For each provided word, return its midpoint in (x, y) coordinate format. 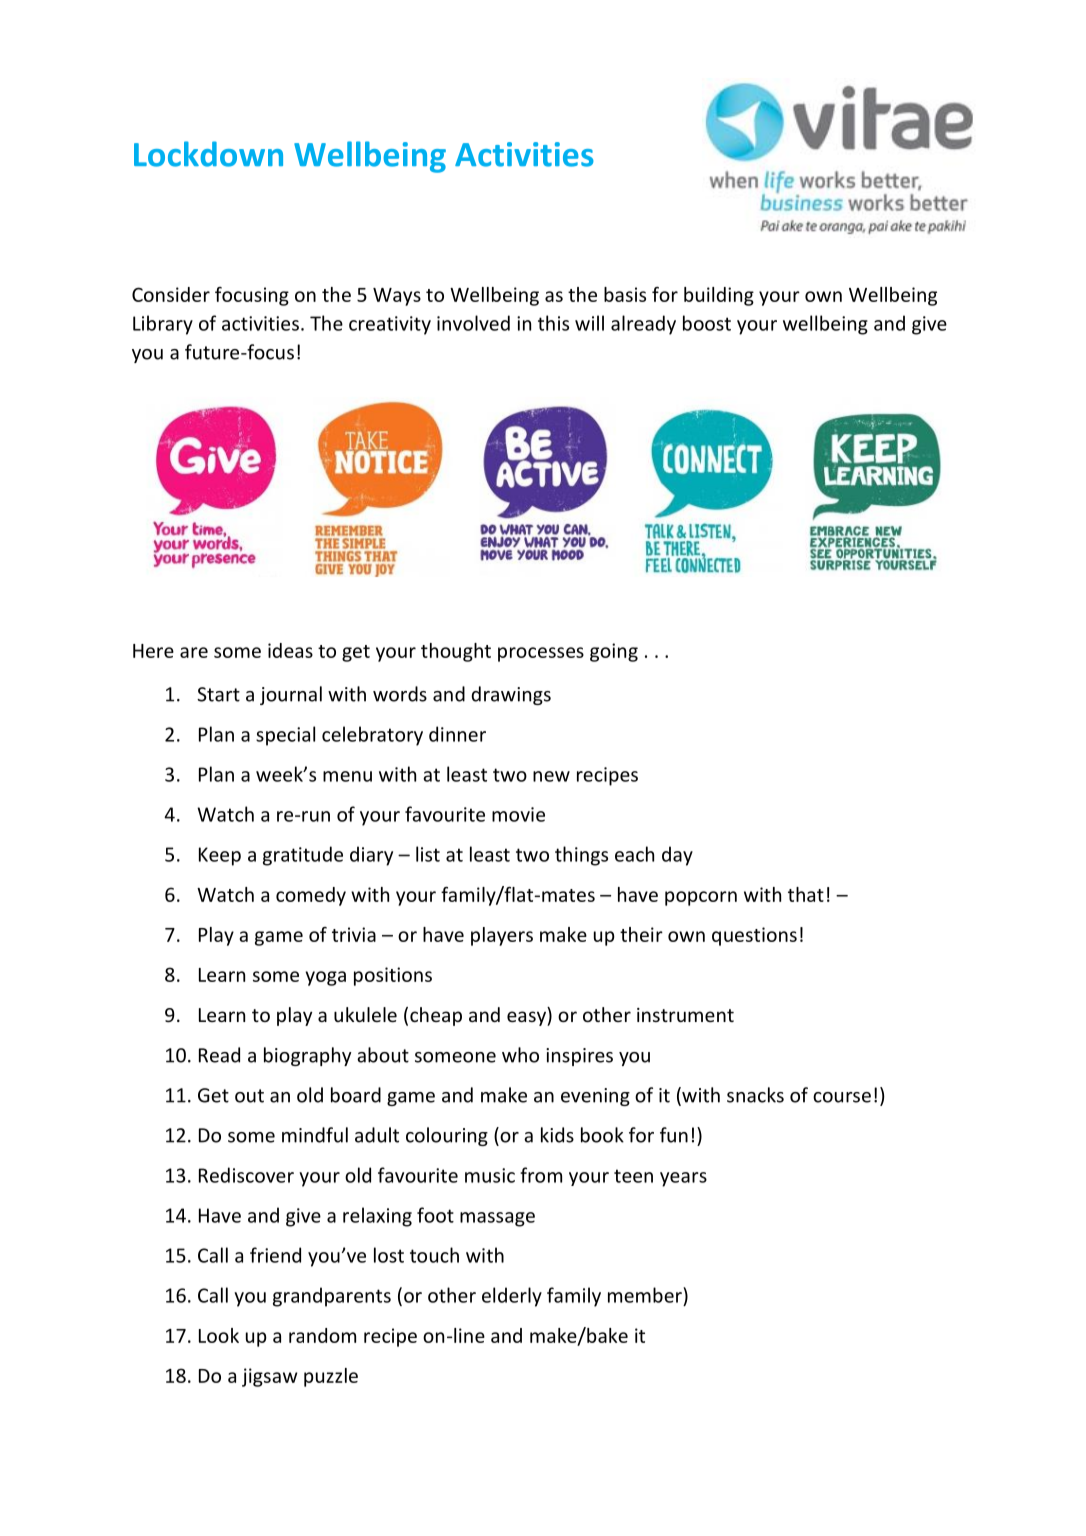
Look (219, 1335)
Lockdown (208, 154)
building (719, 296)
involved (473, 323)
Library (163, 325)
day (677, 856)
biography (307, 1056)
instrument (685, 1015)
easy (527, 1018)
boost (707, 323)
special (285, 736)
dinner (457, 734)
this (553, 323)
